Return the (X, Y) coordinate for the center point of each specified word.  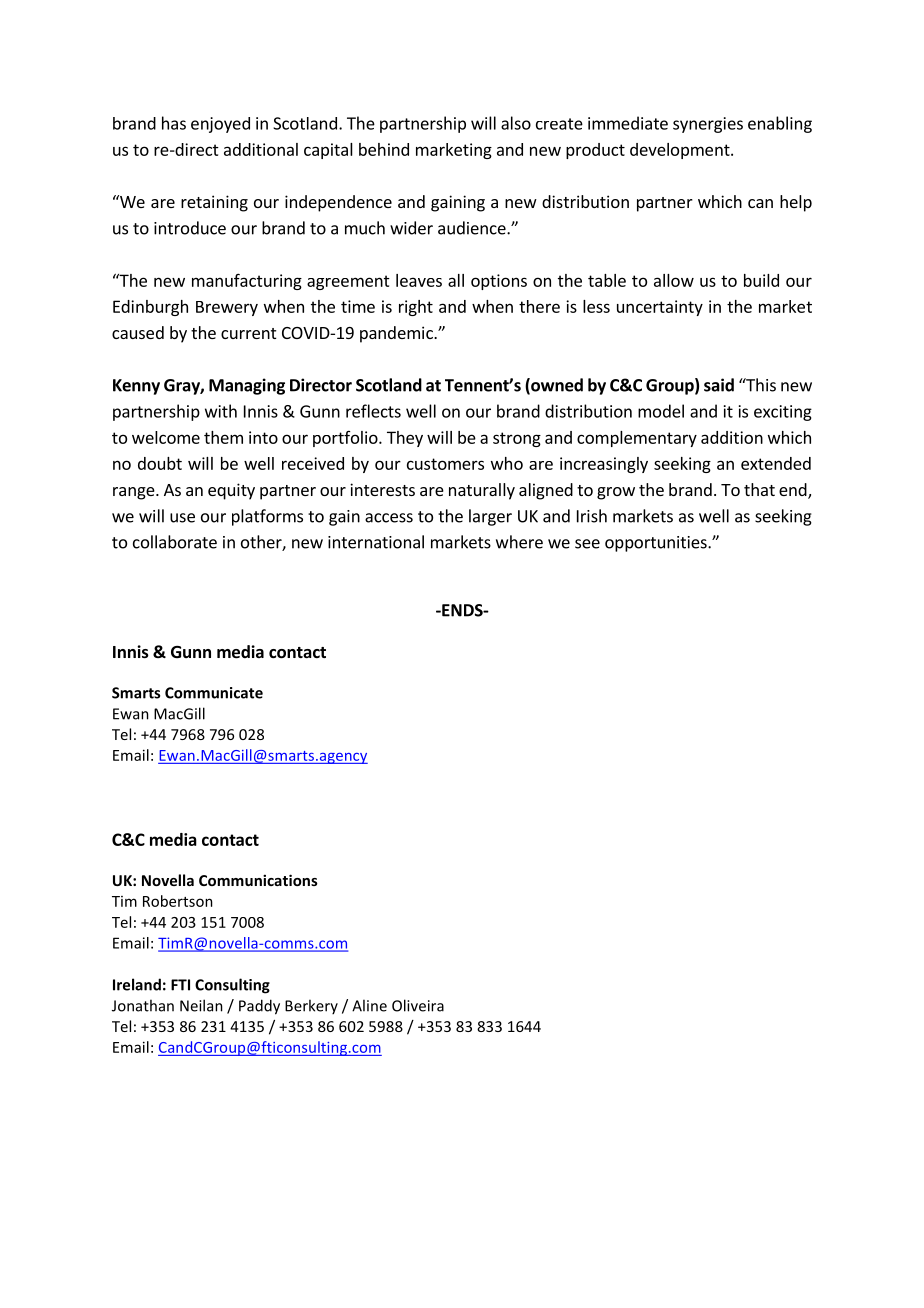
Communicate (214, 693)
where (519, 542)
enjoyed (220, 125)
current (248, 333)
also (516, 123)
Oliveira (418, 1005)
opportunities (657, 544)
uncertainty (660, 308)
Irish (592, 516)
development (681, 151)
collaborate (175, 542)
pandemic (397, 334)
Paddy (259, 1007)
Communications (258, 880)
